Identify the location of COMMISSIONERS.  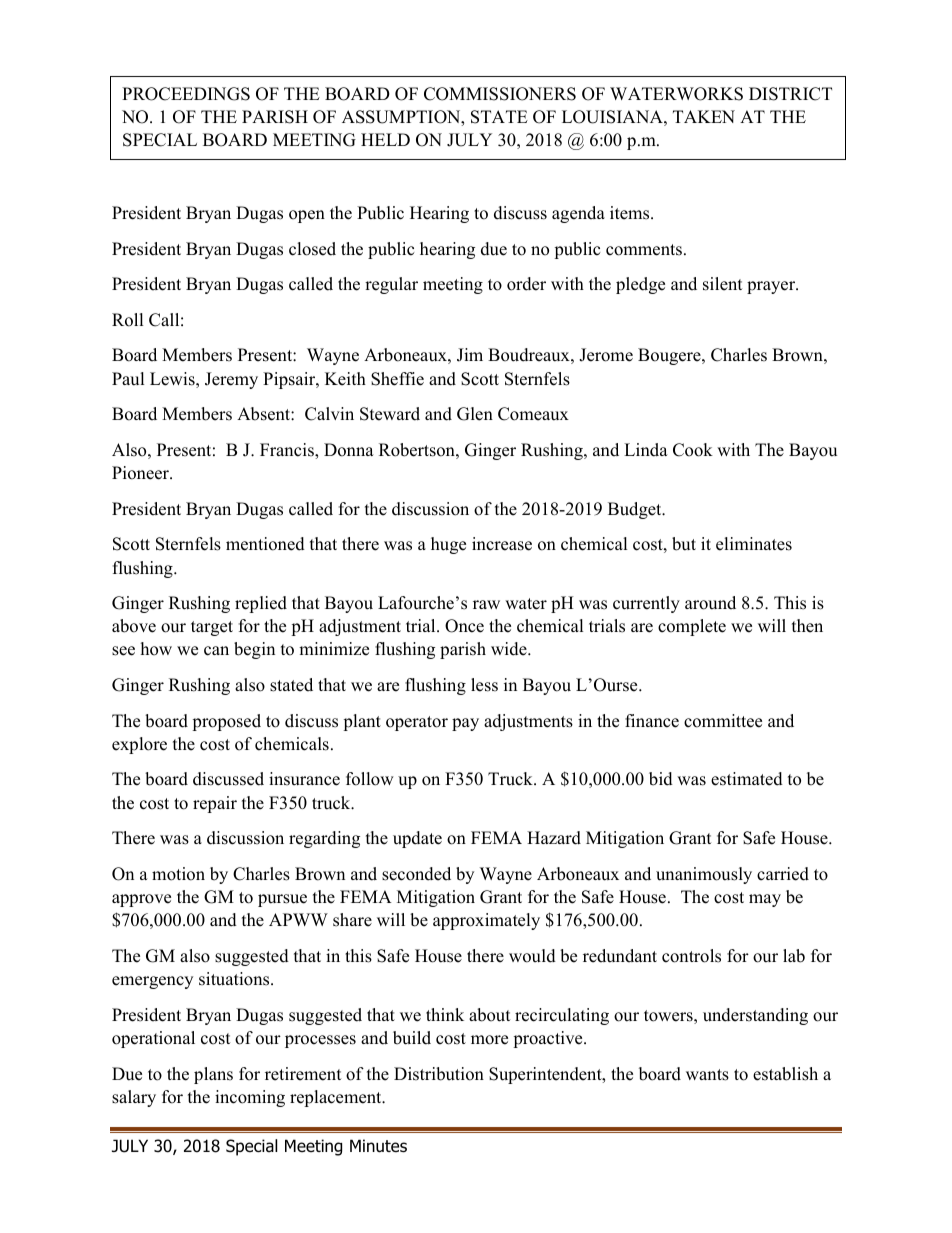
(500, 94).
